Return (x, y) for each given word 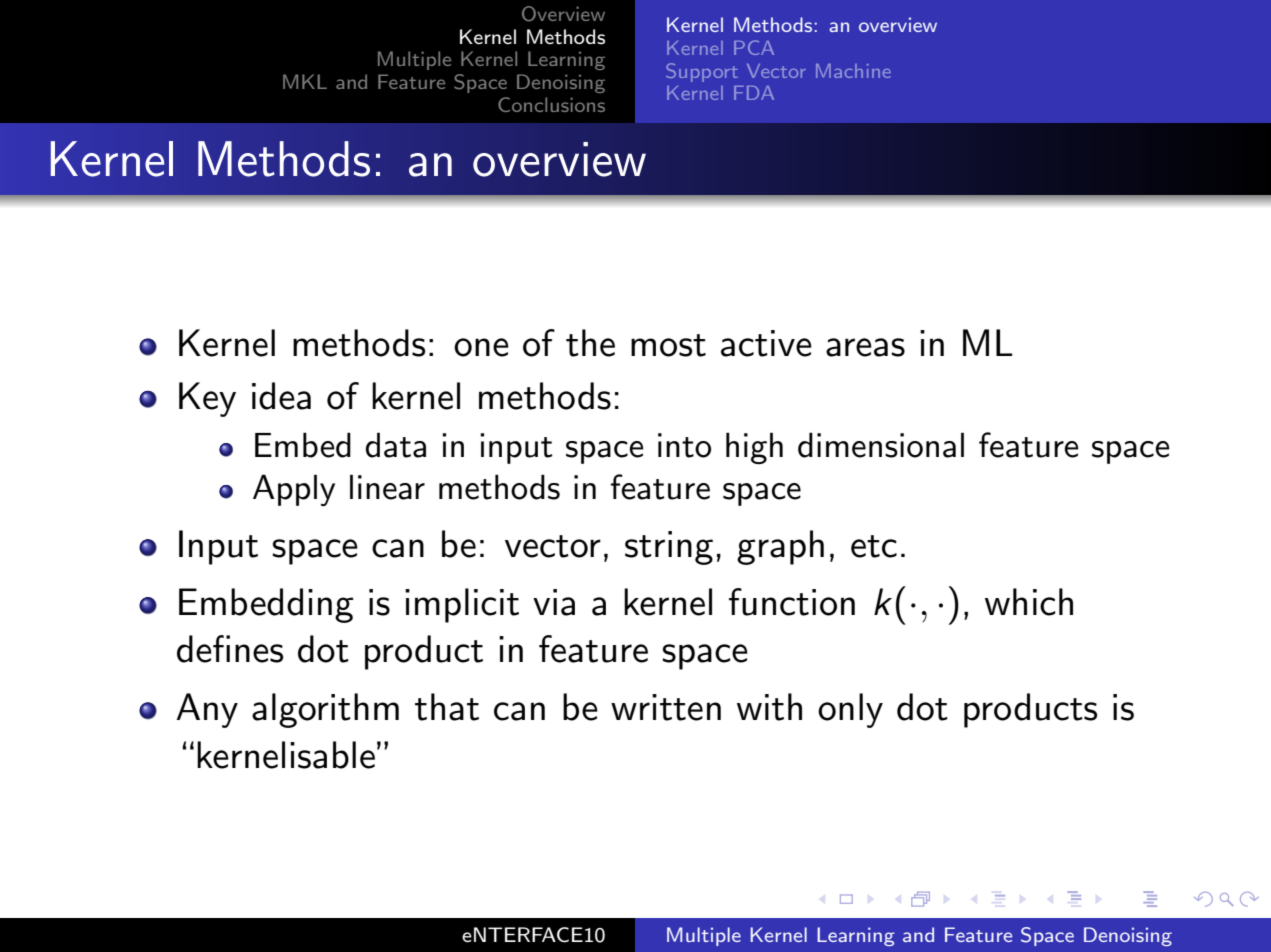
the (590, 343)
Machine (853, 71)
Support (702, 72)
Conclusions (551, 104)
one (481, 347)
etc (874, 546)
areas (865, 347)
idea (281, 396)
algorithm (325, 710)
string (669, 548)
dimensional (881, 445)
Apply (294, 490)
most (668, 345)
